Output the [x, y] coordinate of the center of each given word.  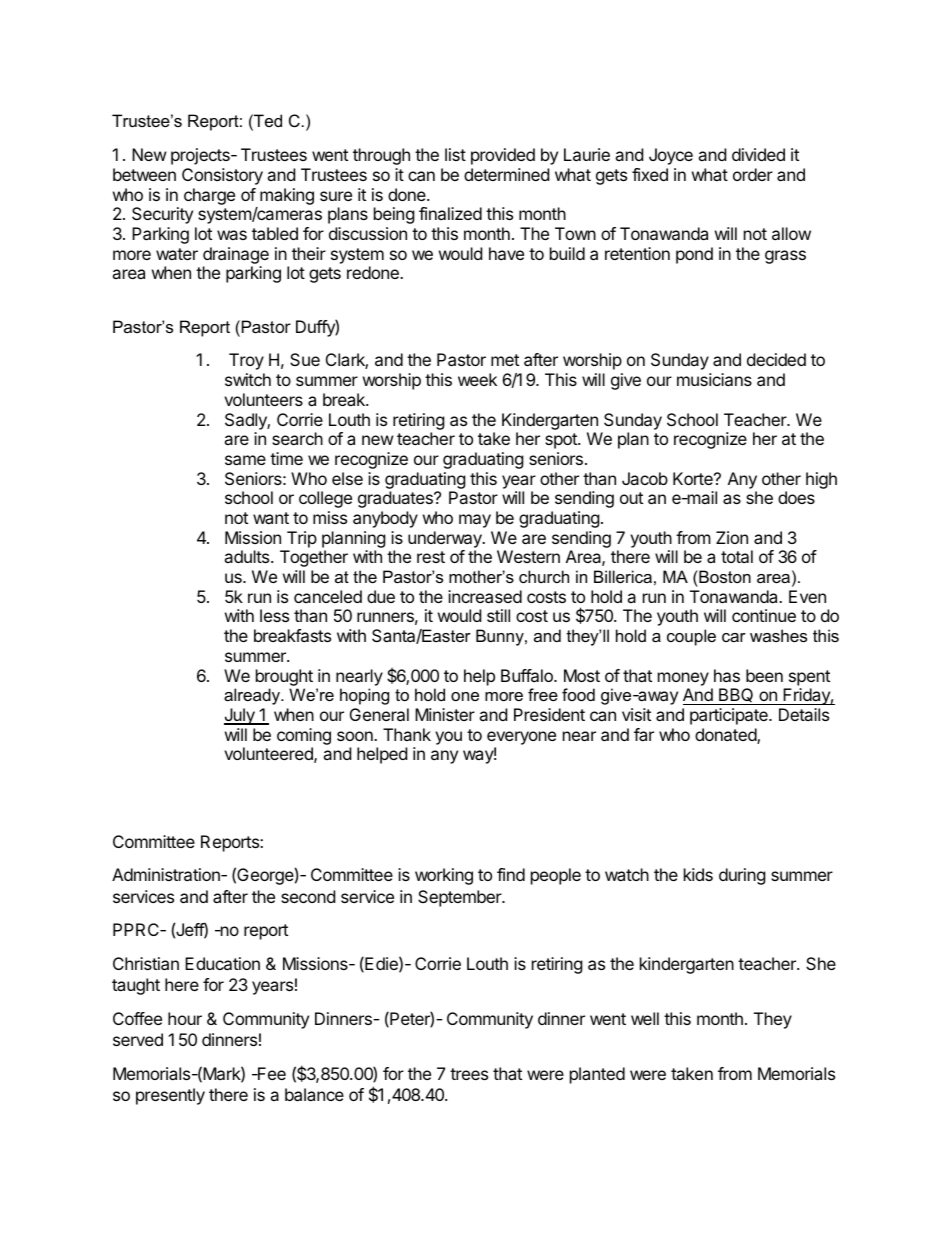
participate [730, 716]
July [240, 716]
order [753, 174]
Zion [732, 537]
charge [209, 196]
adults [248, 556]
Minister [445, 714]
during [742, 876]
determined [506, 174]
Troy [246, 361]
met [505, 360]
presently [170, 1096]
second [308, 896]
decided [776, 359]
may [475, 521]
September [461, 898]
